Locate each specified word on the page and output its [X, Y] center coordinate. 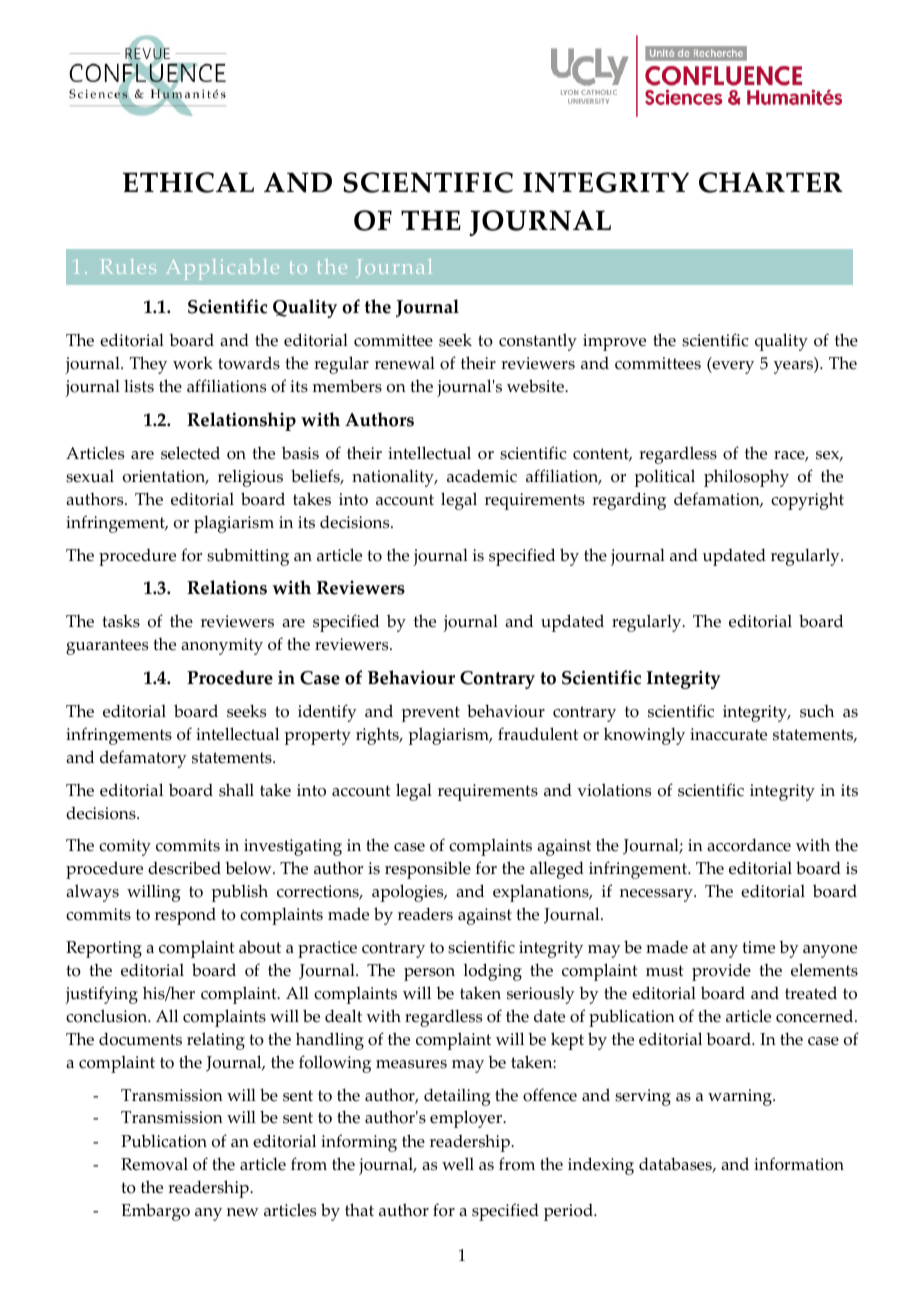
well [458, 1164]
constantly [538, 342]
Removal [154, 1164]
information [799, 1164]
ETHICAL [188, 182]
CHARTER [771, 182]
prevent [430, 714]
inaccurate [728, 734]
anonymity [222, 646]
